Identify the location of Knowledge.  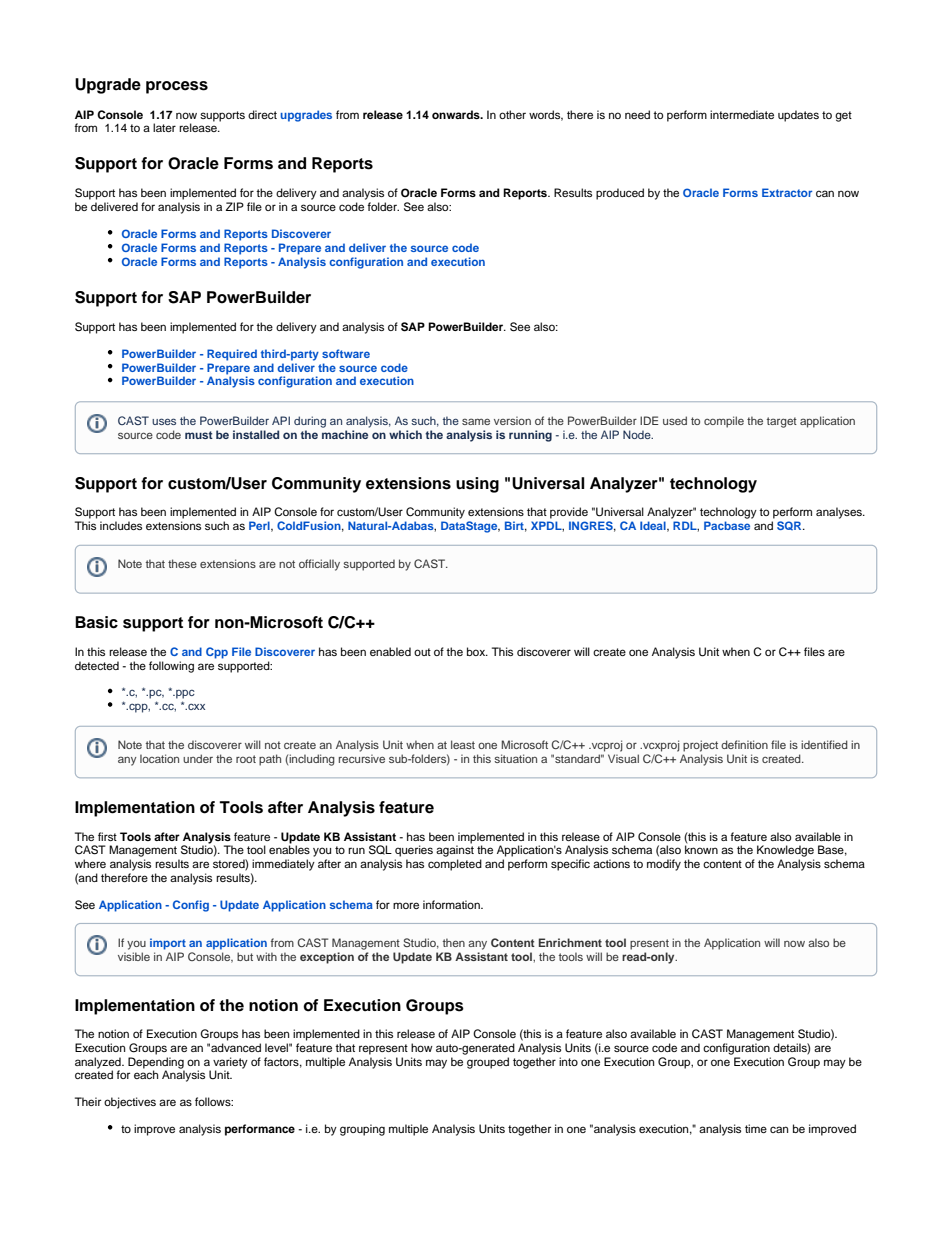
(785, 851).
